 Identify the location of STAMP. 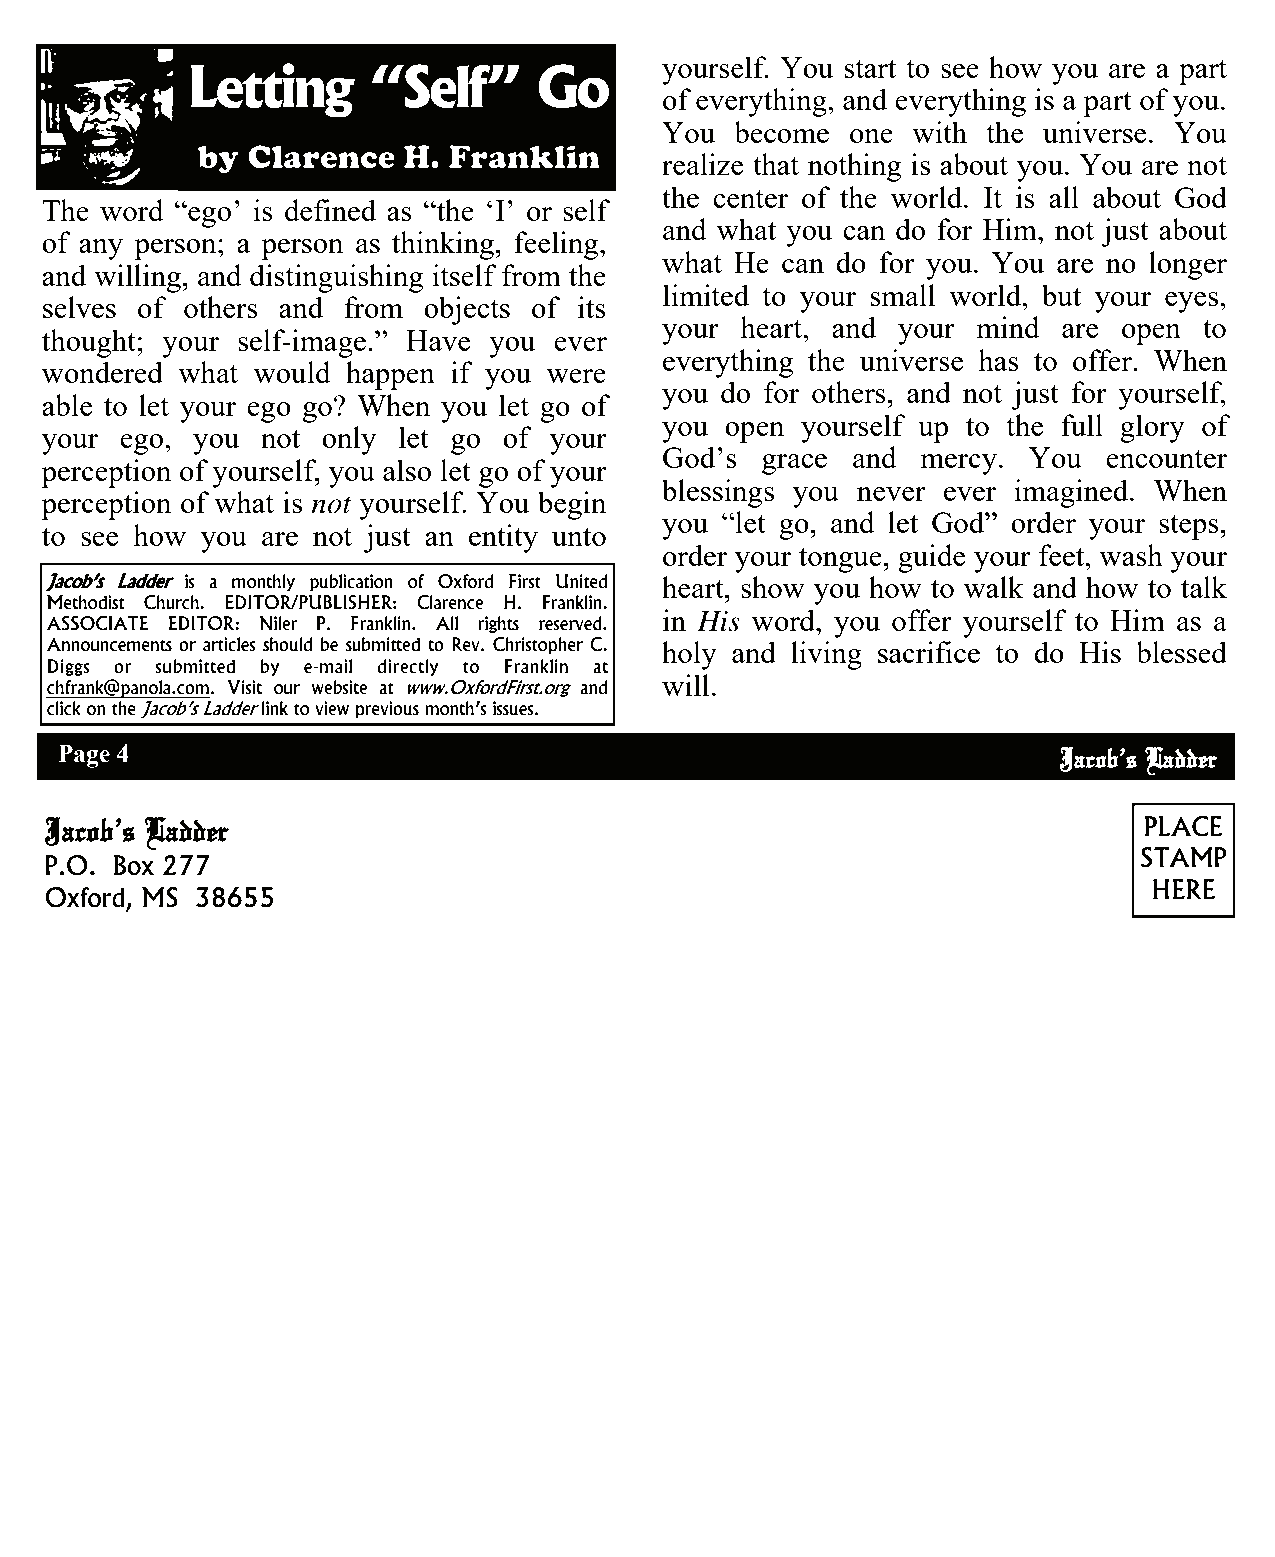
(1184, 857).
